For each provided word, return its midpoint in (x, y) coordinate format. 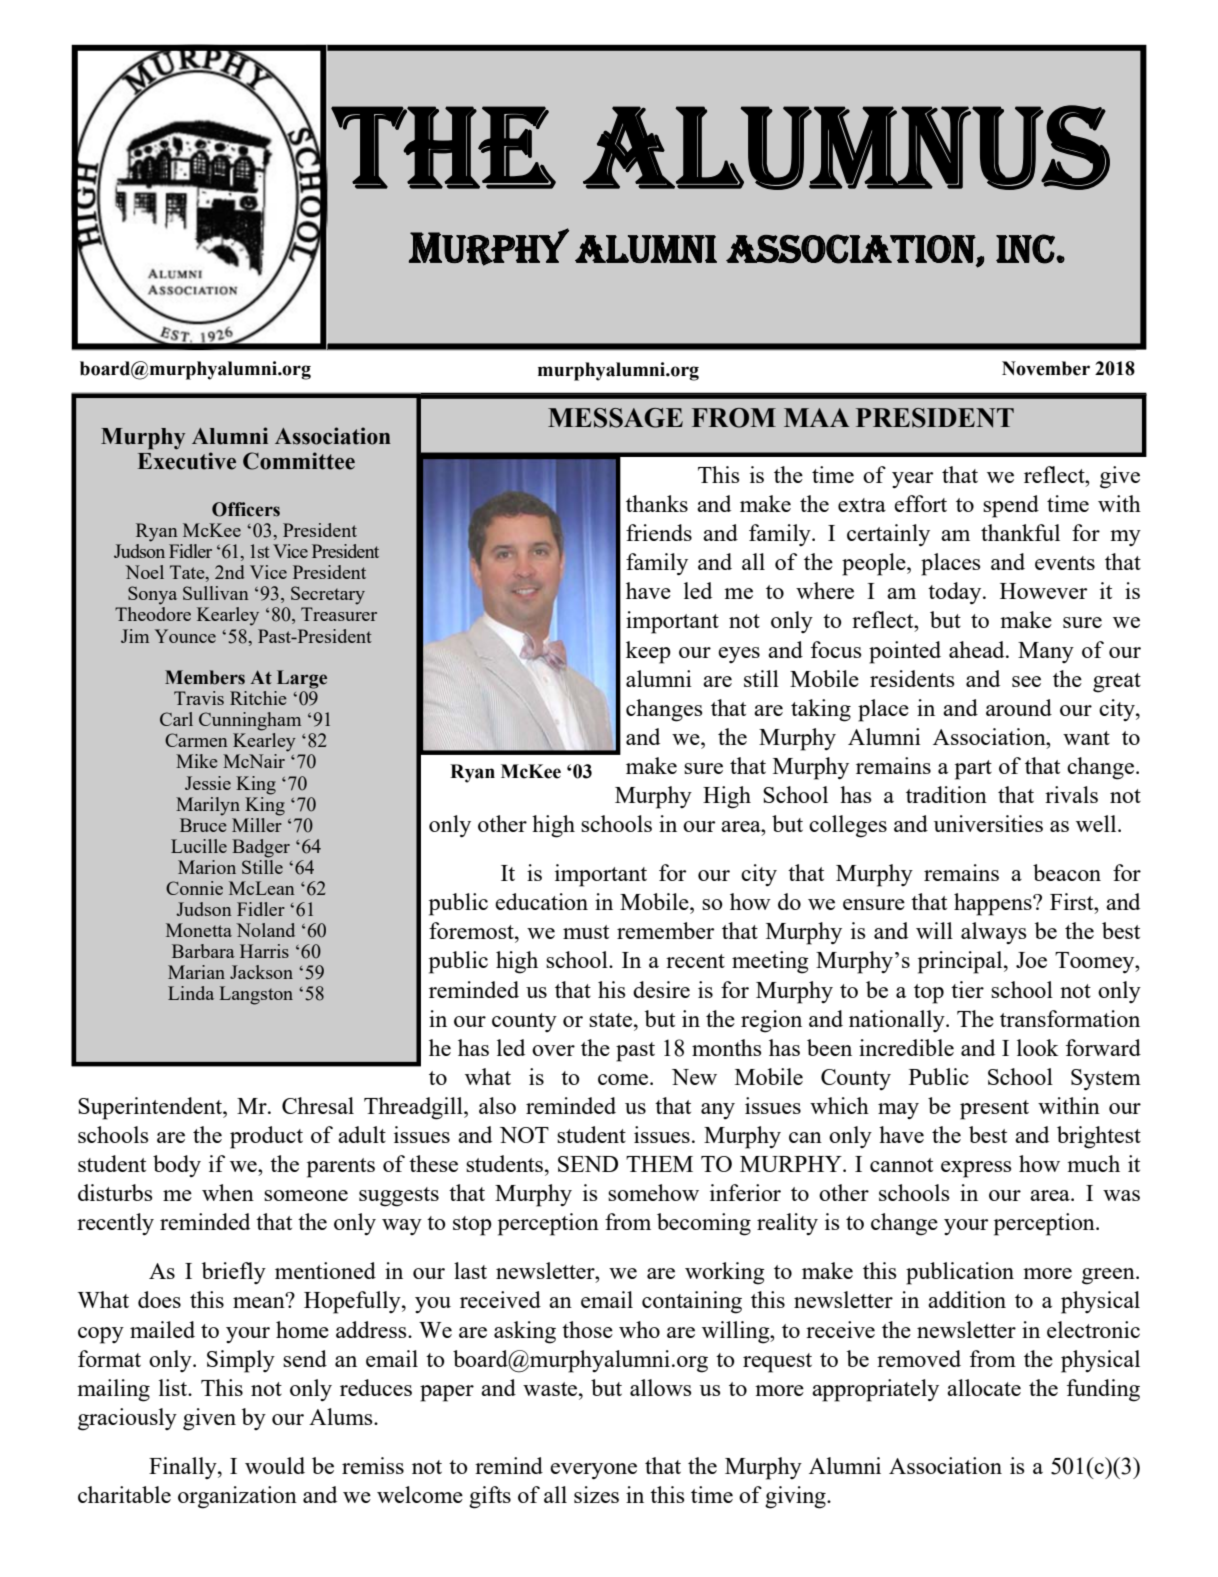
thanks (657, 503)
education (541, 901)
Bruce (203, 825)
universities (988, 823)
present (994, 1110)
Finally (184, 1468)
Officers (246, 509)
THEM (659, 1164)
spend (1011, 506)
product (266, 1137)
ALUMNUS (846, 147)
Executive (187, 461)
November (1046, 368)
